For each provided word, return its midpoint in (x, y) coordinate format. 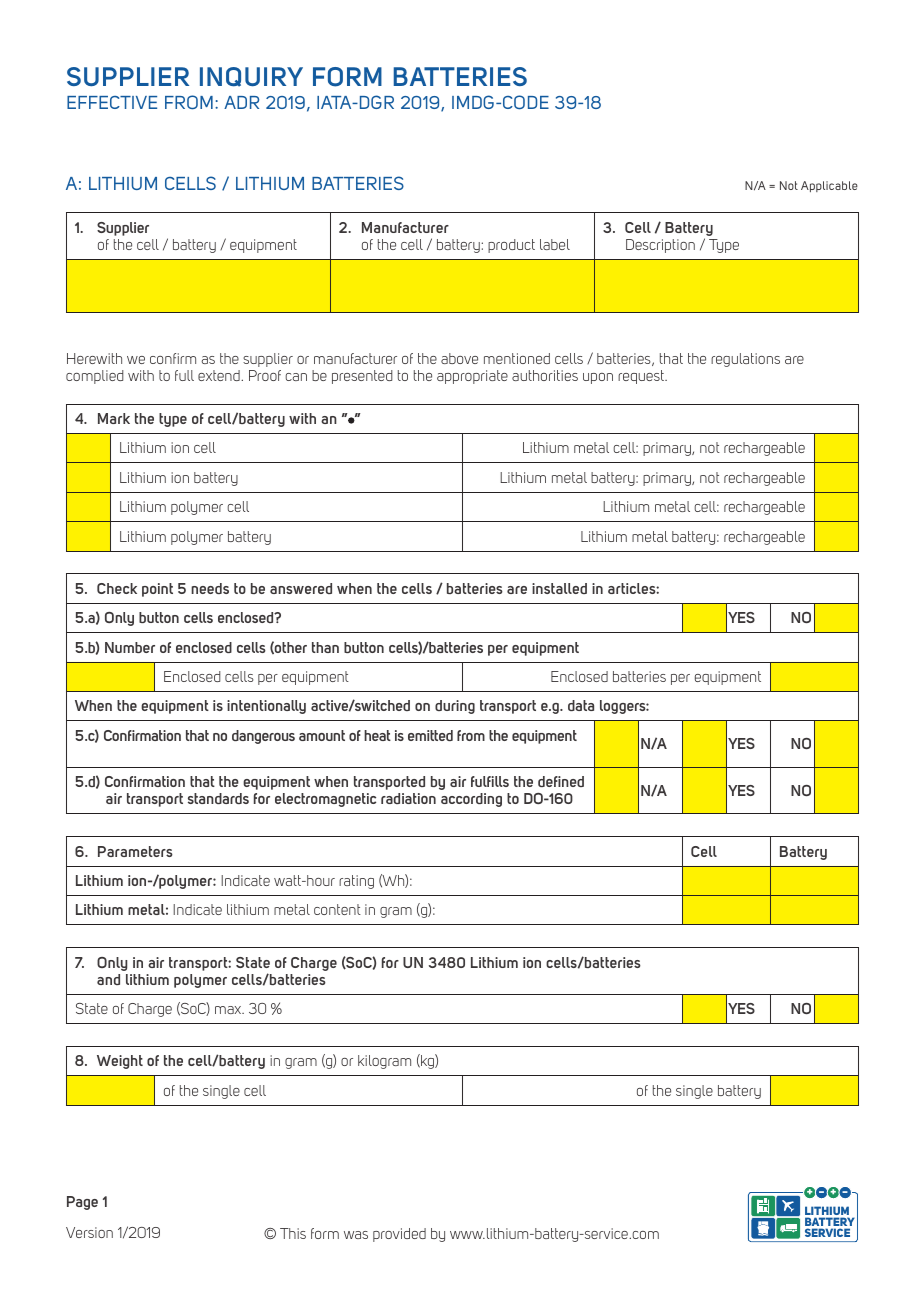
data (581, 705)
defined (561, 781)
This (293, 1233)
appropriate (472, 377)
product (511, 246)
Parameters (135, 851)
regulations (745, 360)
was (356, 1235)
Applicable (829, 186)
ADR (241, 102)
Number (130, 647)
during (455, 707)
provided (399, 1235)
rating (356, 882)
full (184, 375)
